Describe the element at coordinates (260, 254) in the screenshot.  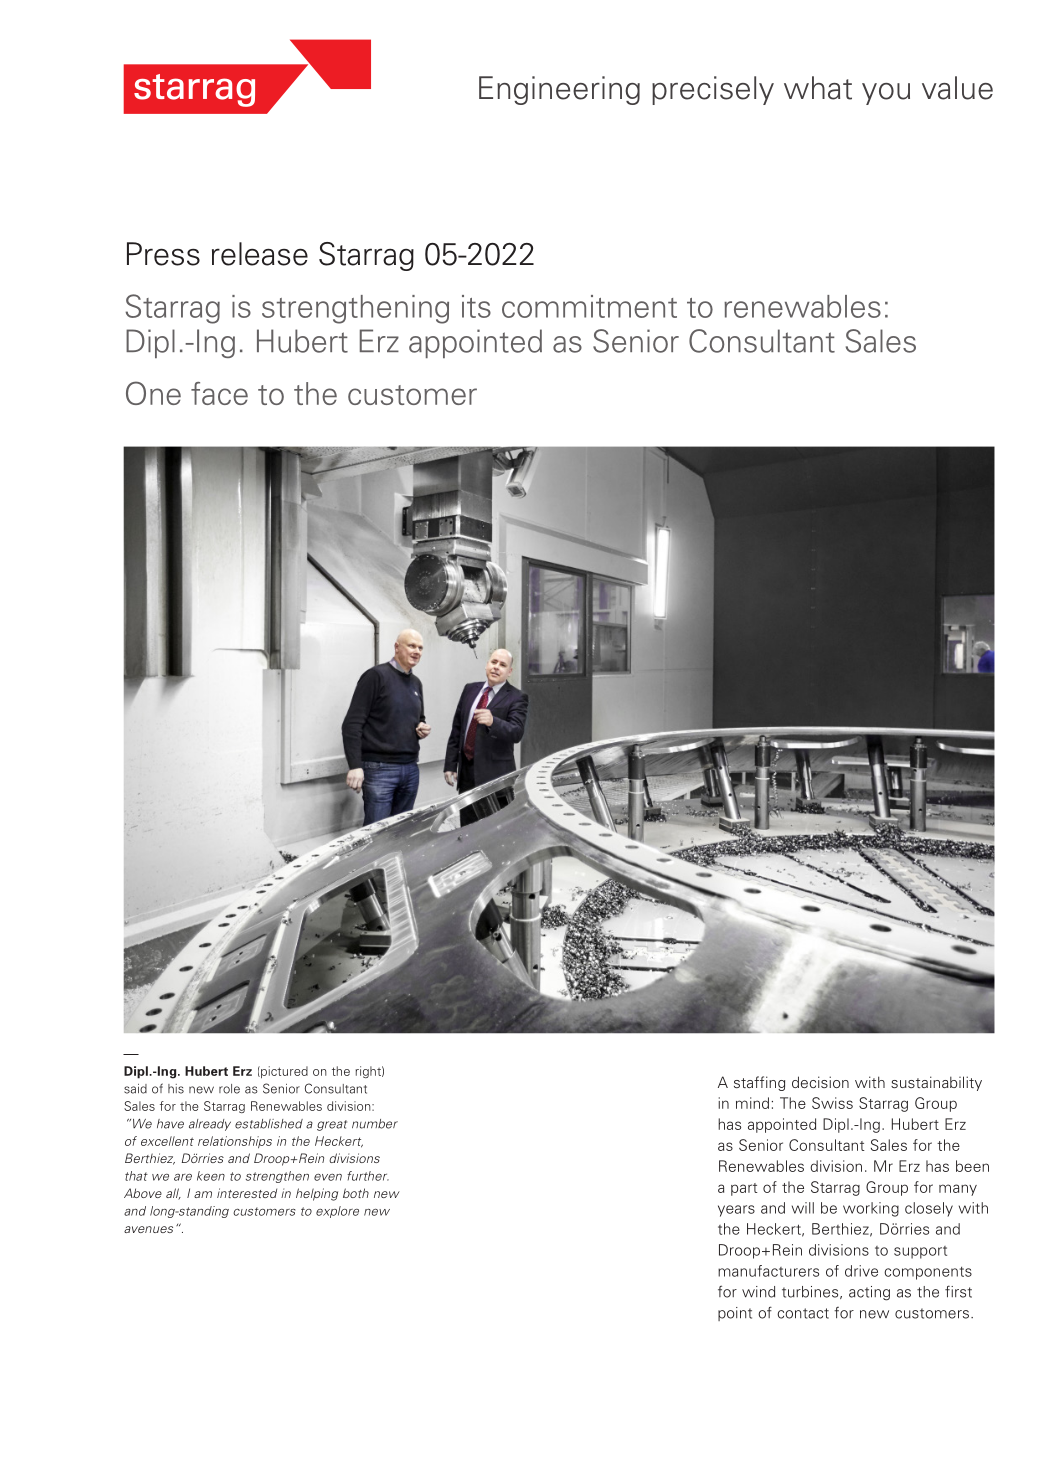
I see `release` at that location.
